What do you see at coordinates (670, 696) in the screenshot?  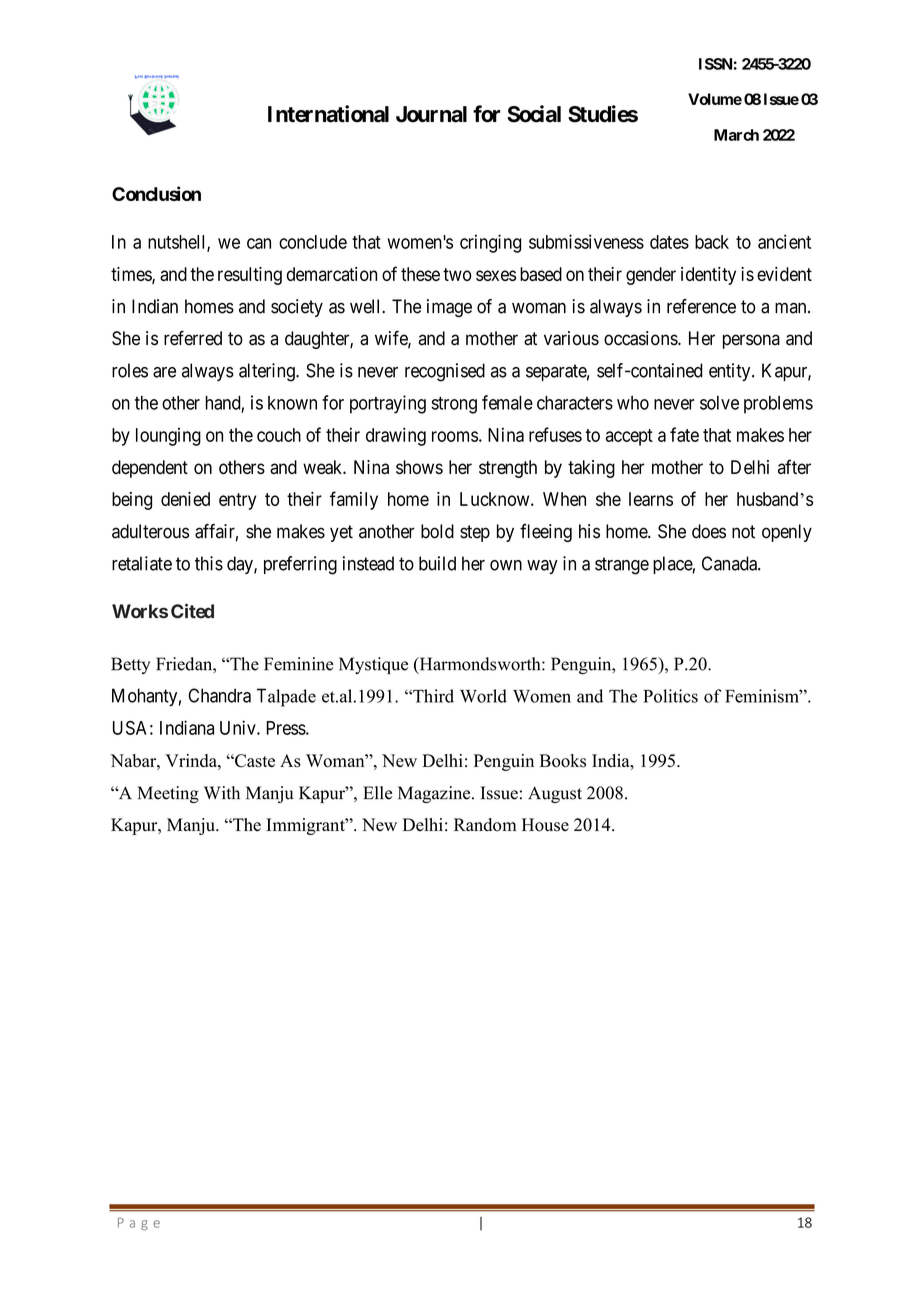 I see `Politics` at bounding box center [670, 696].
